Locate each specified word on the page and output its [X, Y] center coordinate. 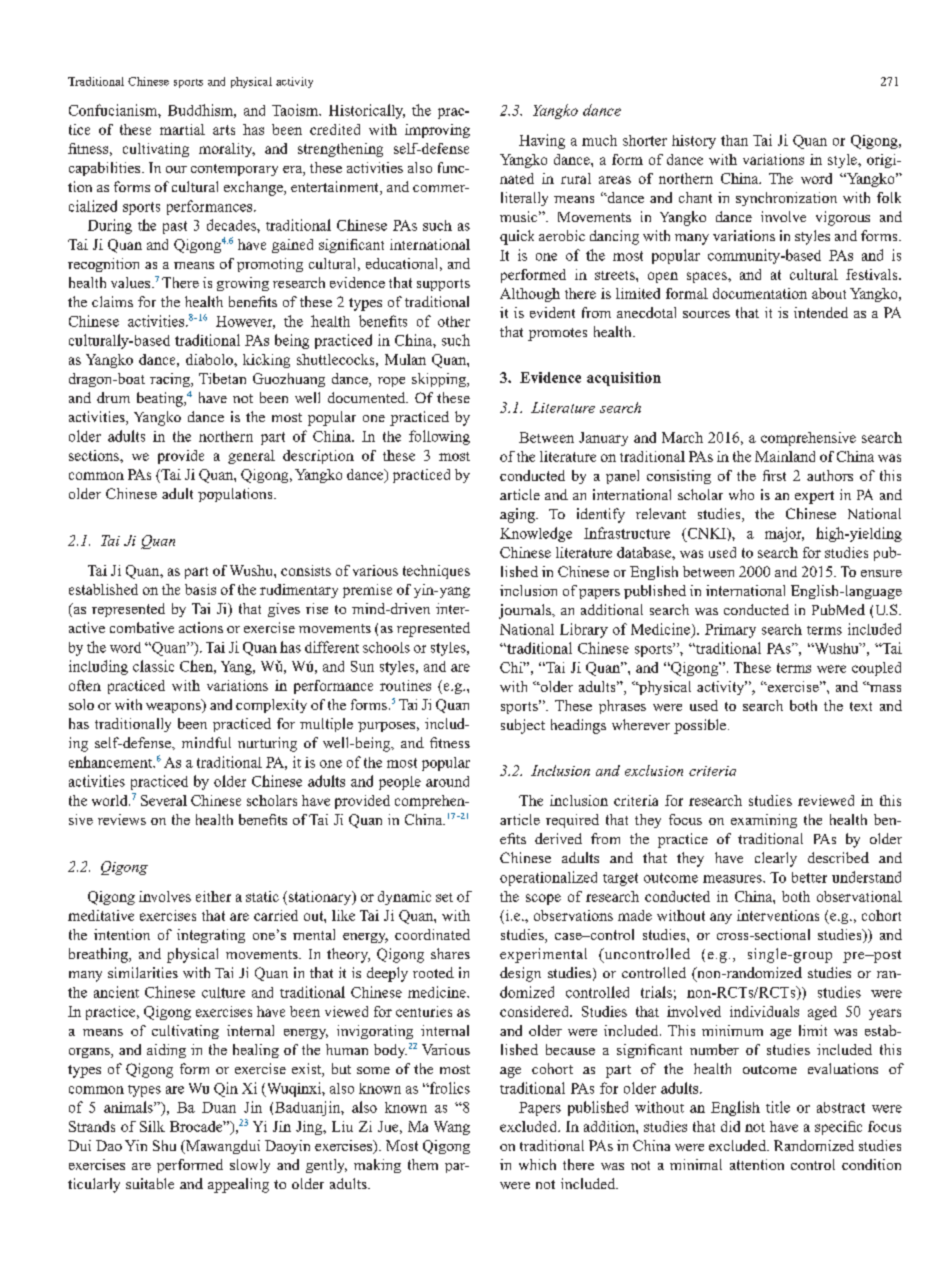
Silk [152, 1126]
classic [153, 666]
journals [526, 611]
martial [182, 129]
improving [437, 131]
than [734, 140]
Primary [730, 631]
